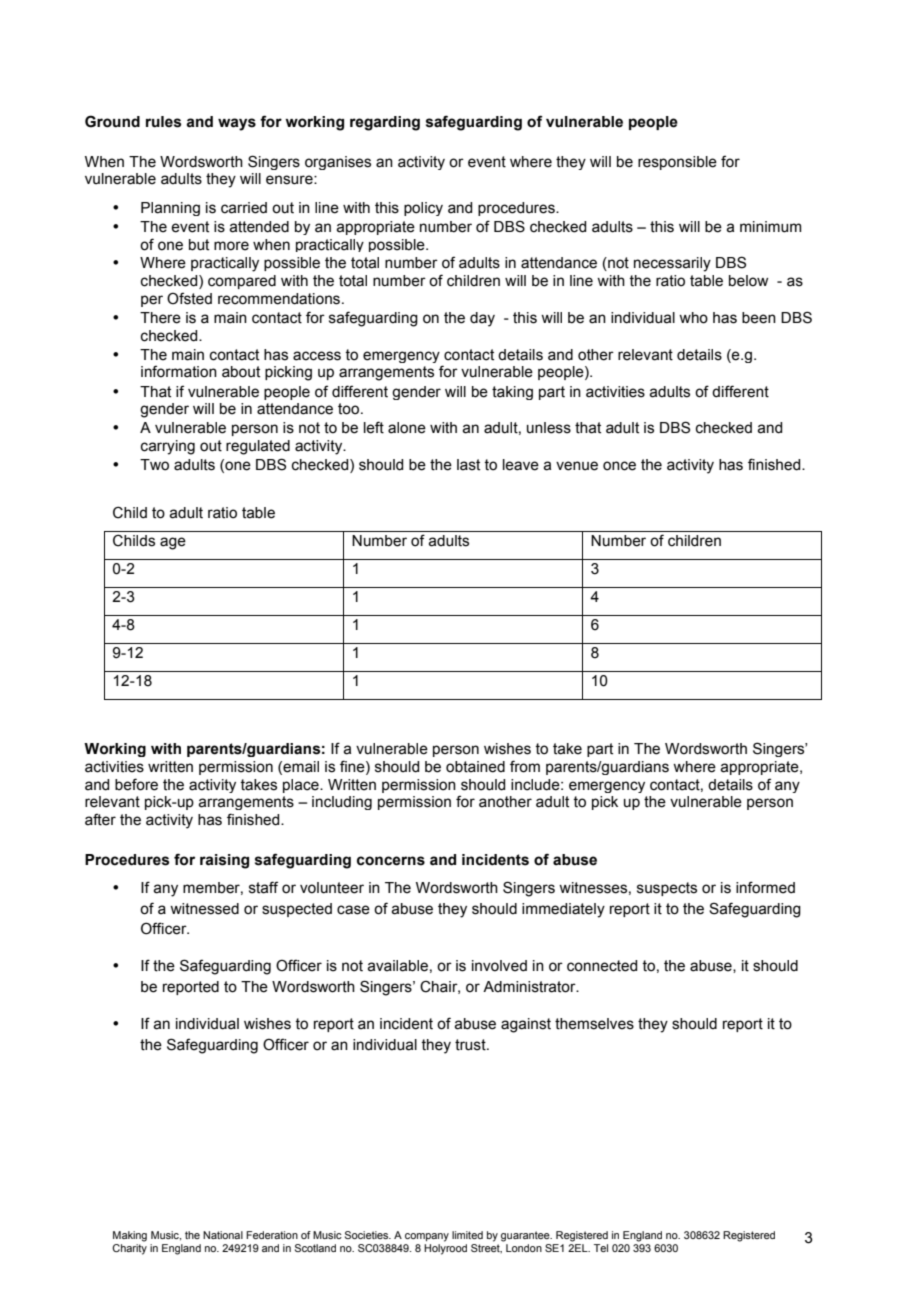 The height and width of the document is (1308, 924). What do you see at coordinates (163, 122) in the document?
I see `rules` at bounding box center [163, 122].
